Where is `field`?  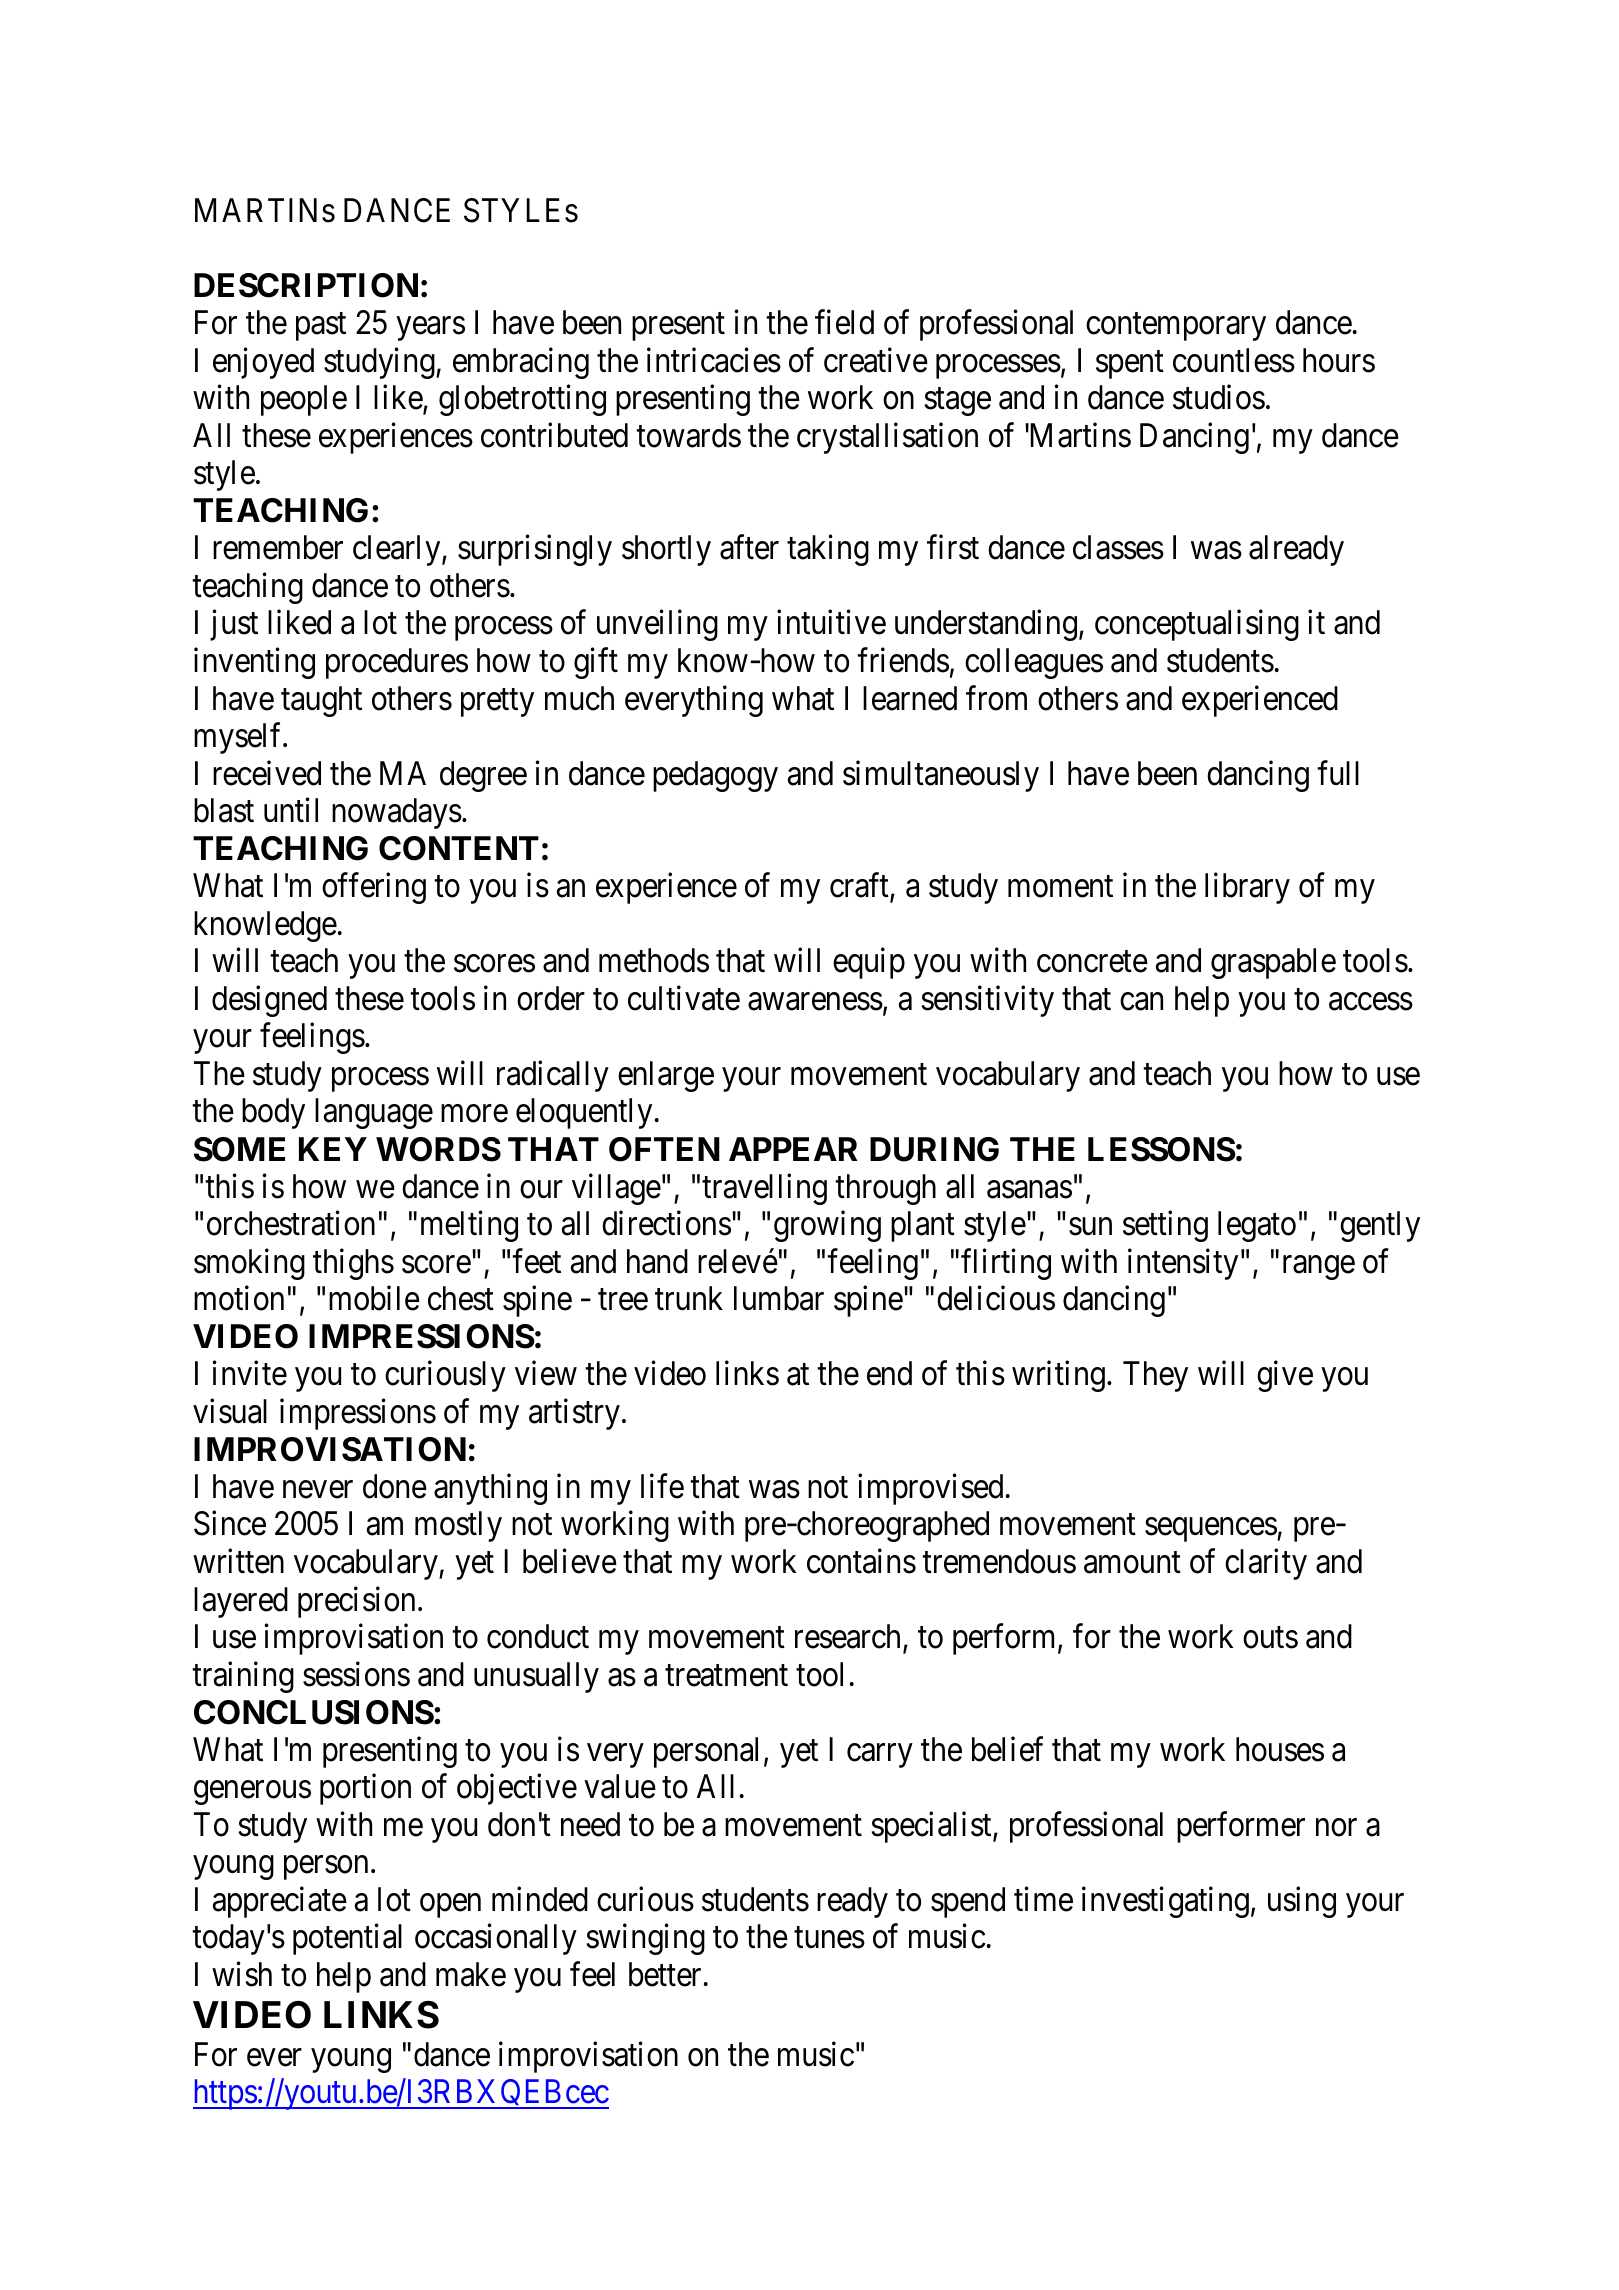 field is located at coordinates (844, 322).
